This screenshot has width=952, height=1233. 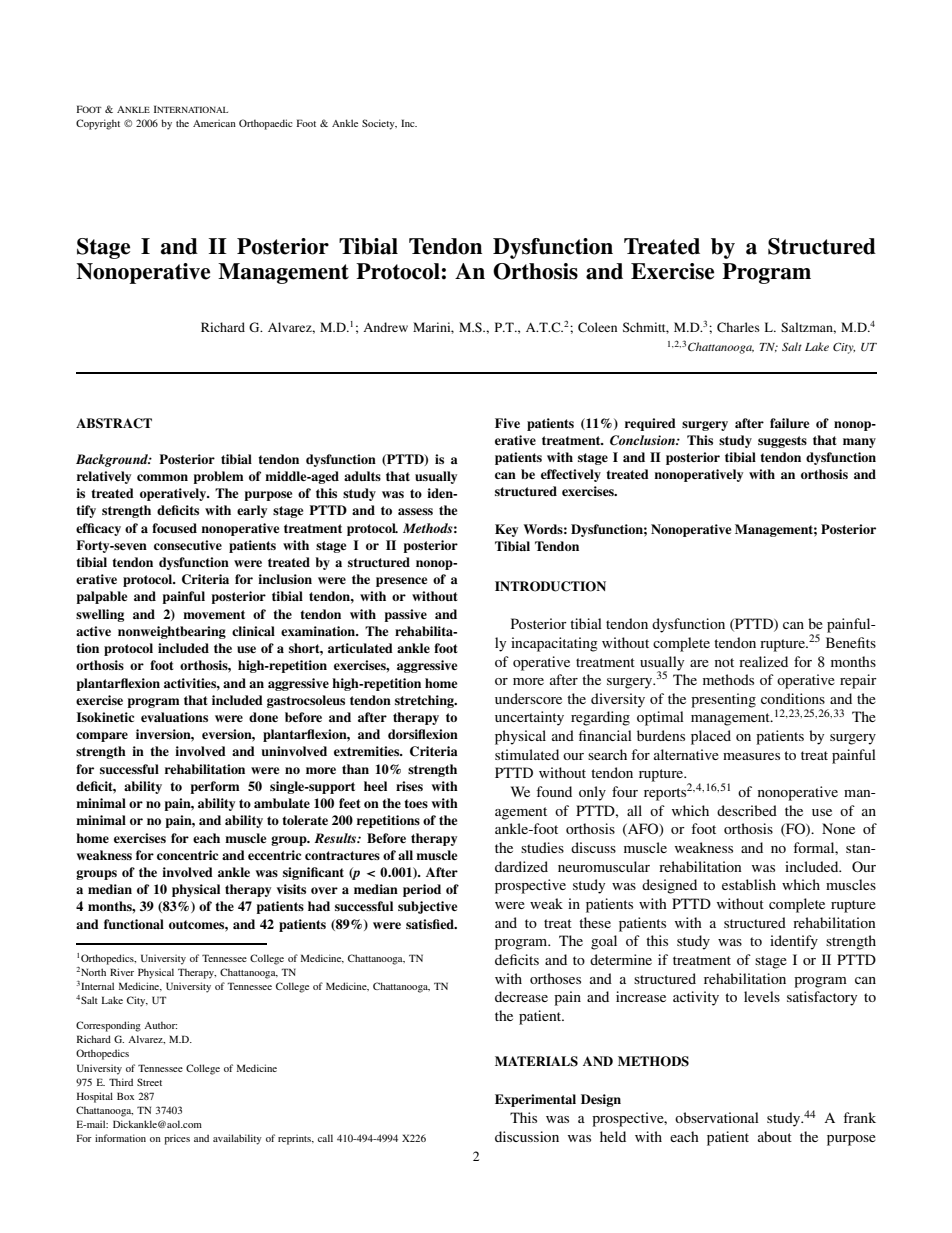 What do you see at coordinates (214, 123) in the screenshot?
I see `American` at bounding box center [214, 123].
